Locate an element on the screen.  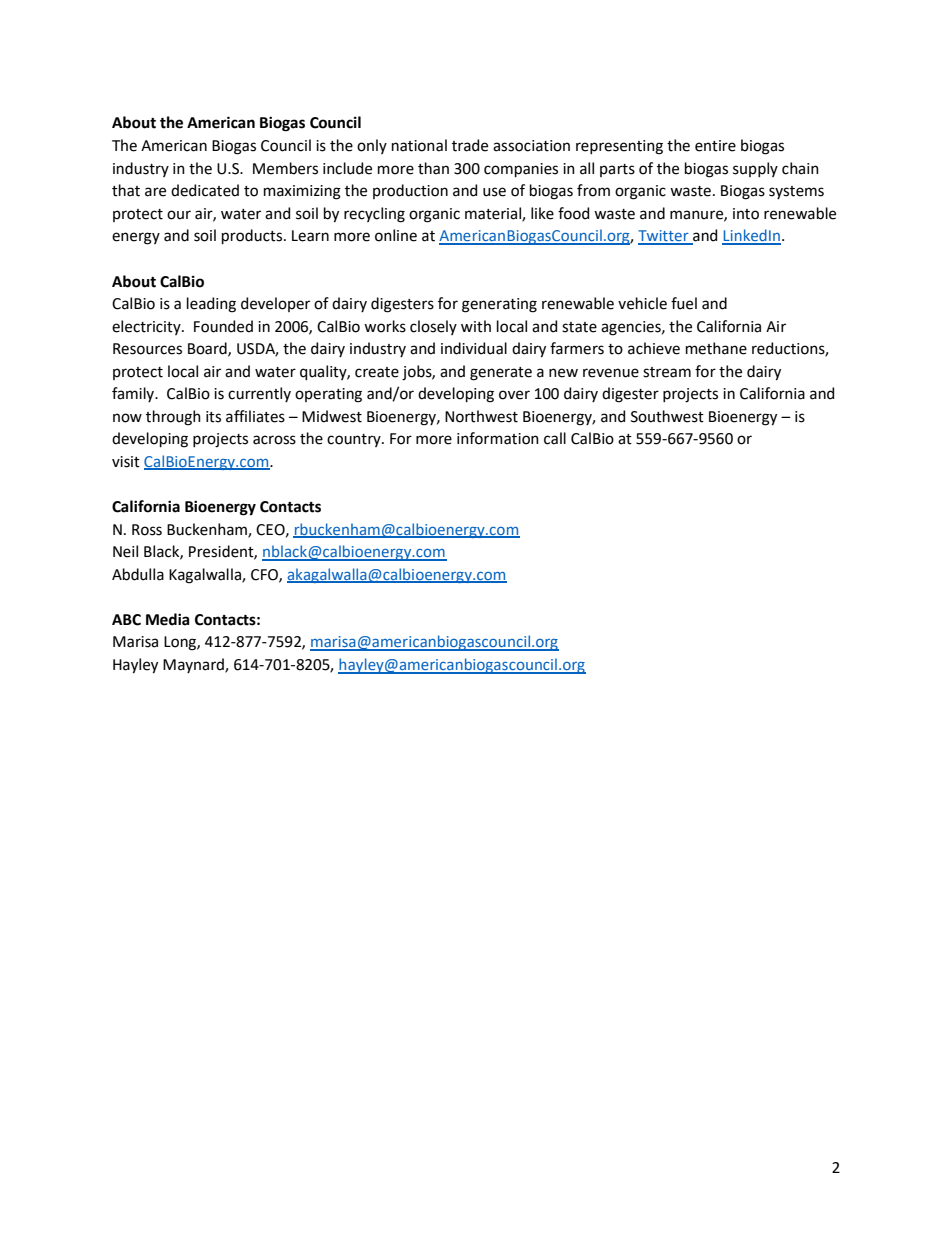
entire is located at coordinates (715, 146).
